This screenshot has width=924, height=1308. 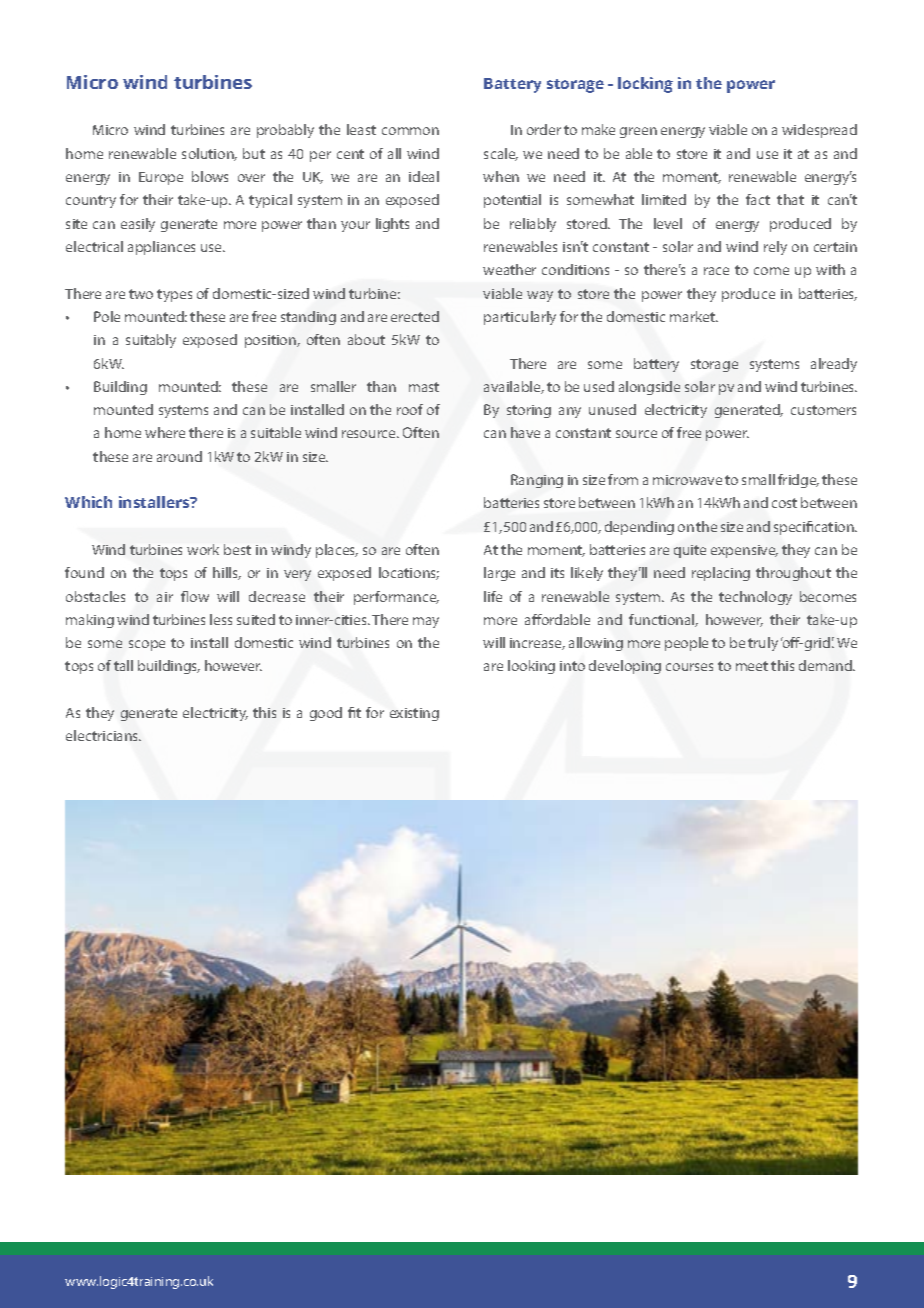 What do you see at coordinates (103, 735) in the screenshot?
I see `electricians` at bounding box center [103, 735].
